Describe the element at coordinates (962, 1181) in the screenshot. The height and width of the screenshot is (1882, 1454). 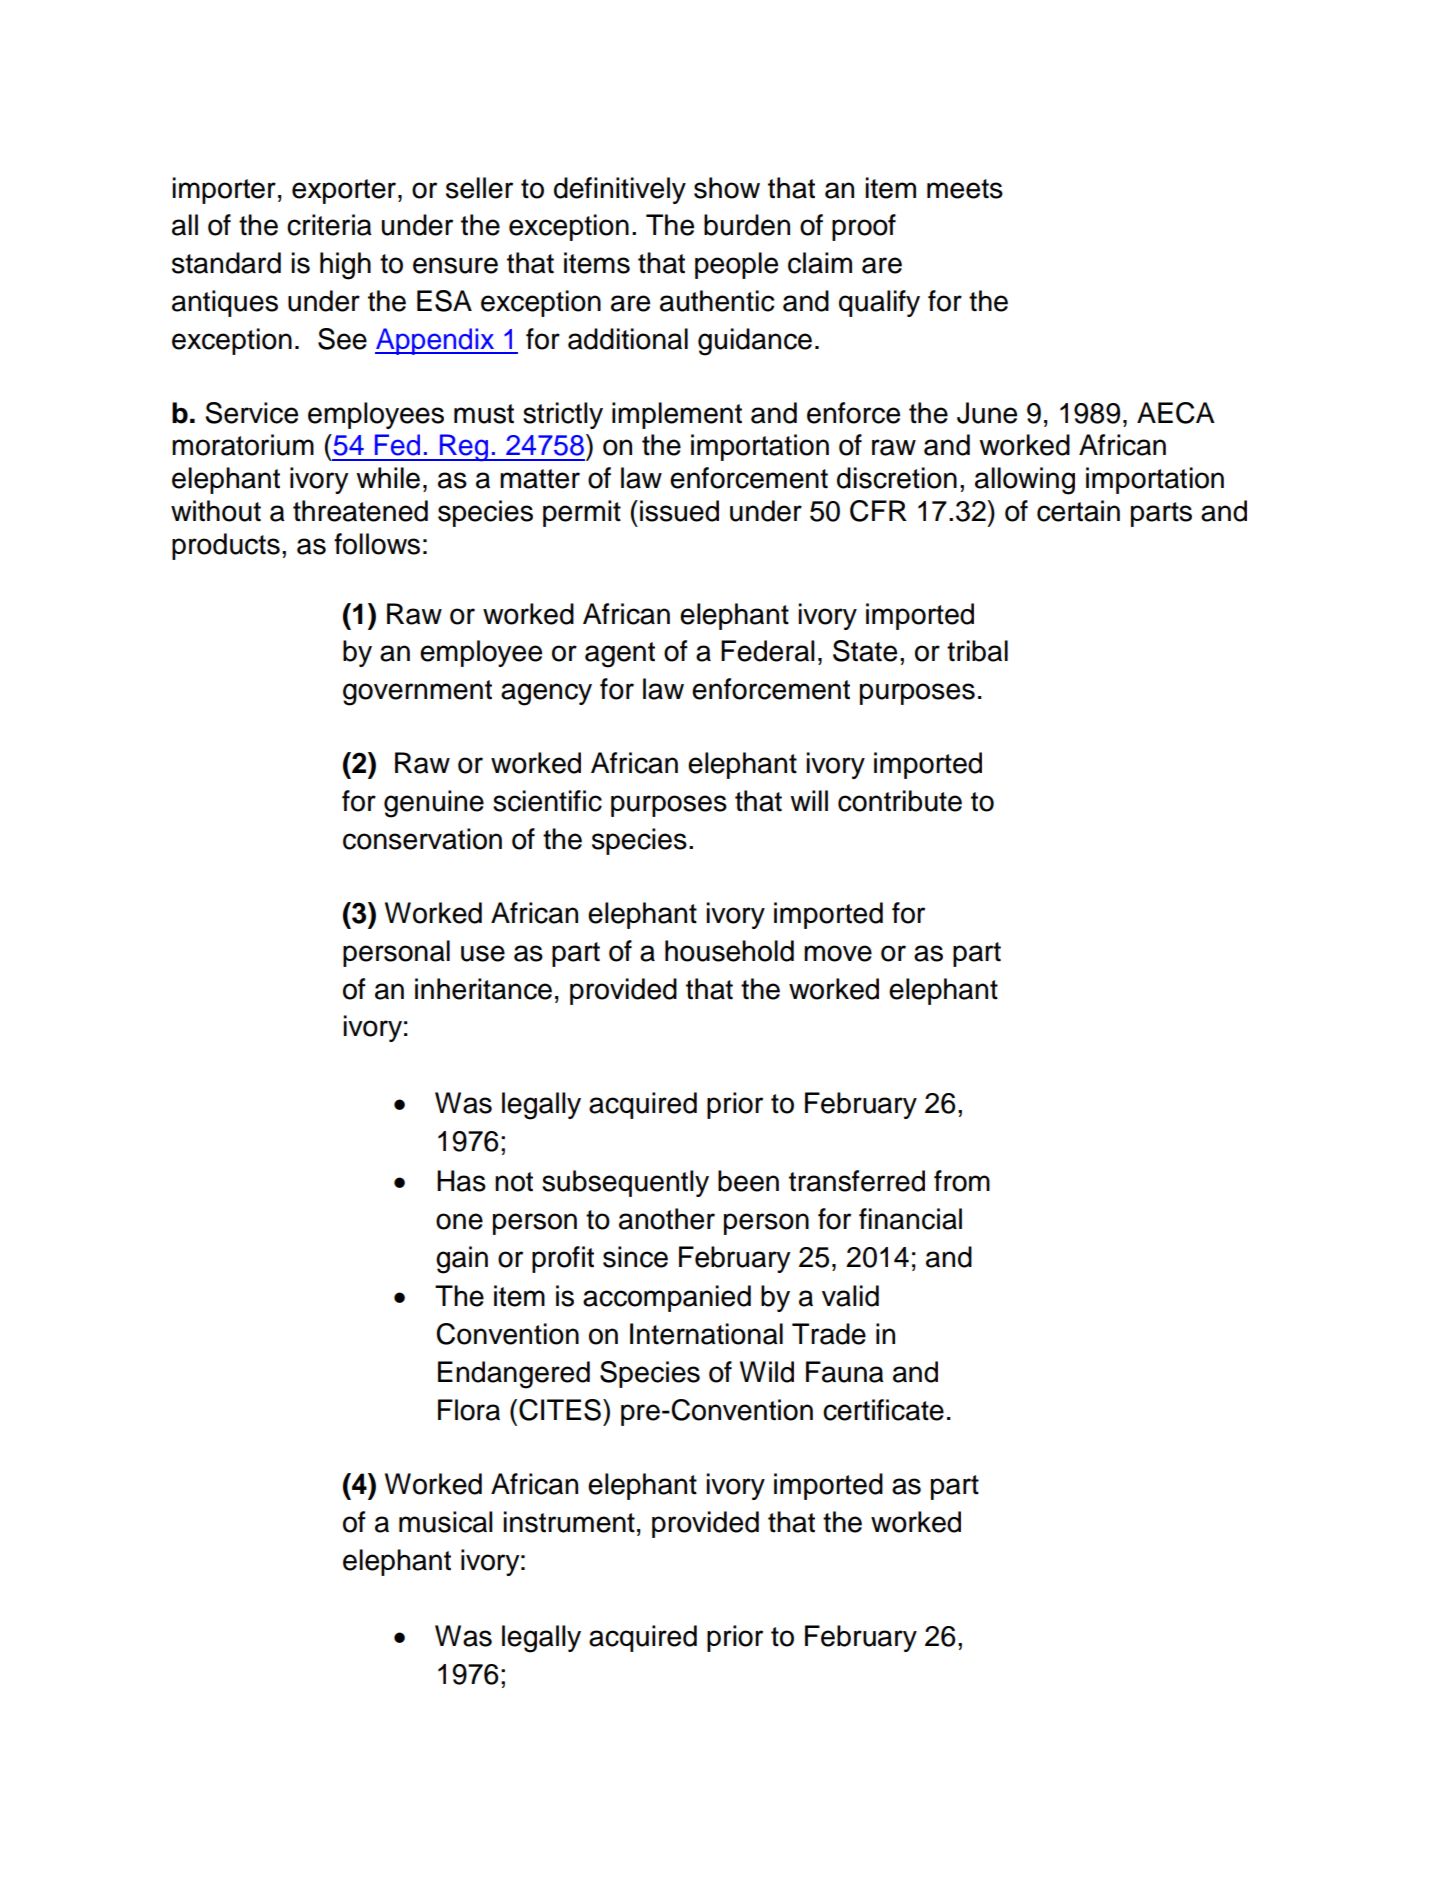
I see `from` at that location.
